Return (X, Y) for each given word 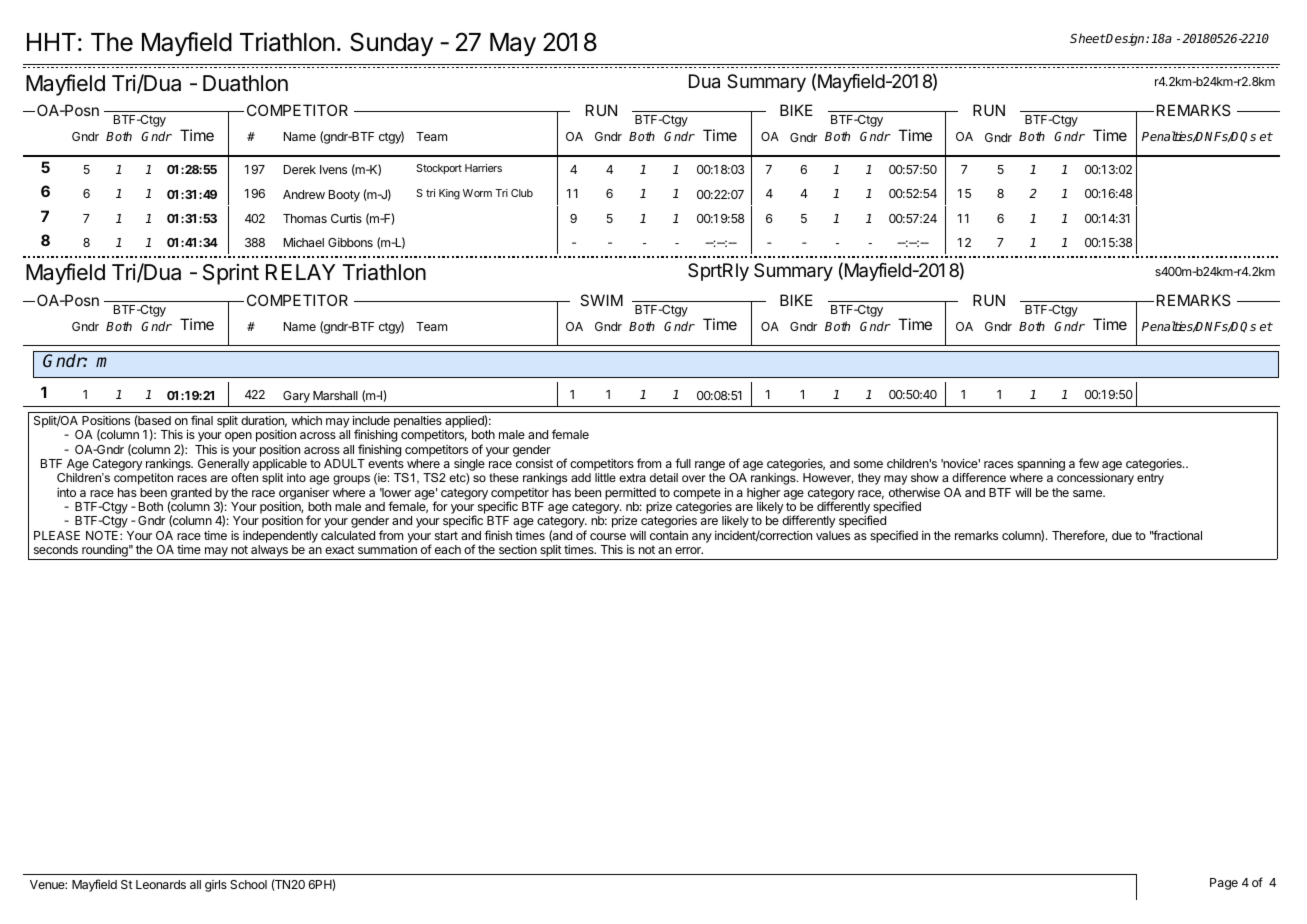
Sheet (1088, 38)
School (248, 884)
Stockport (439, 169)
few (1089, 463)
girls (216, 886)
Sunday (391, 44)
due (1122, 535)
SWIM (601, 300)
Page (1224, 884)
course (608, 536)
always (269, 552)
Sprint (231, 274)
